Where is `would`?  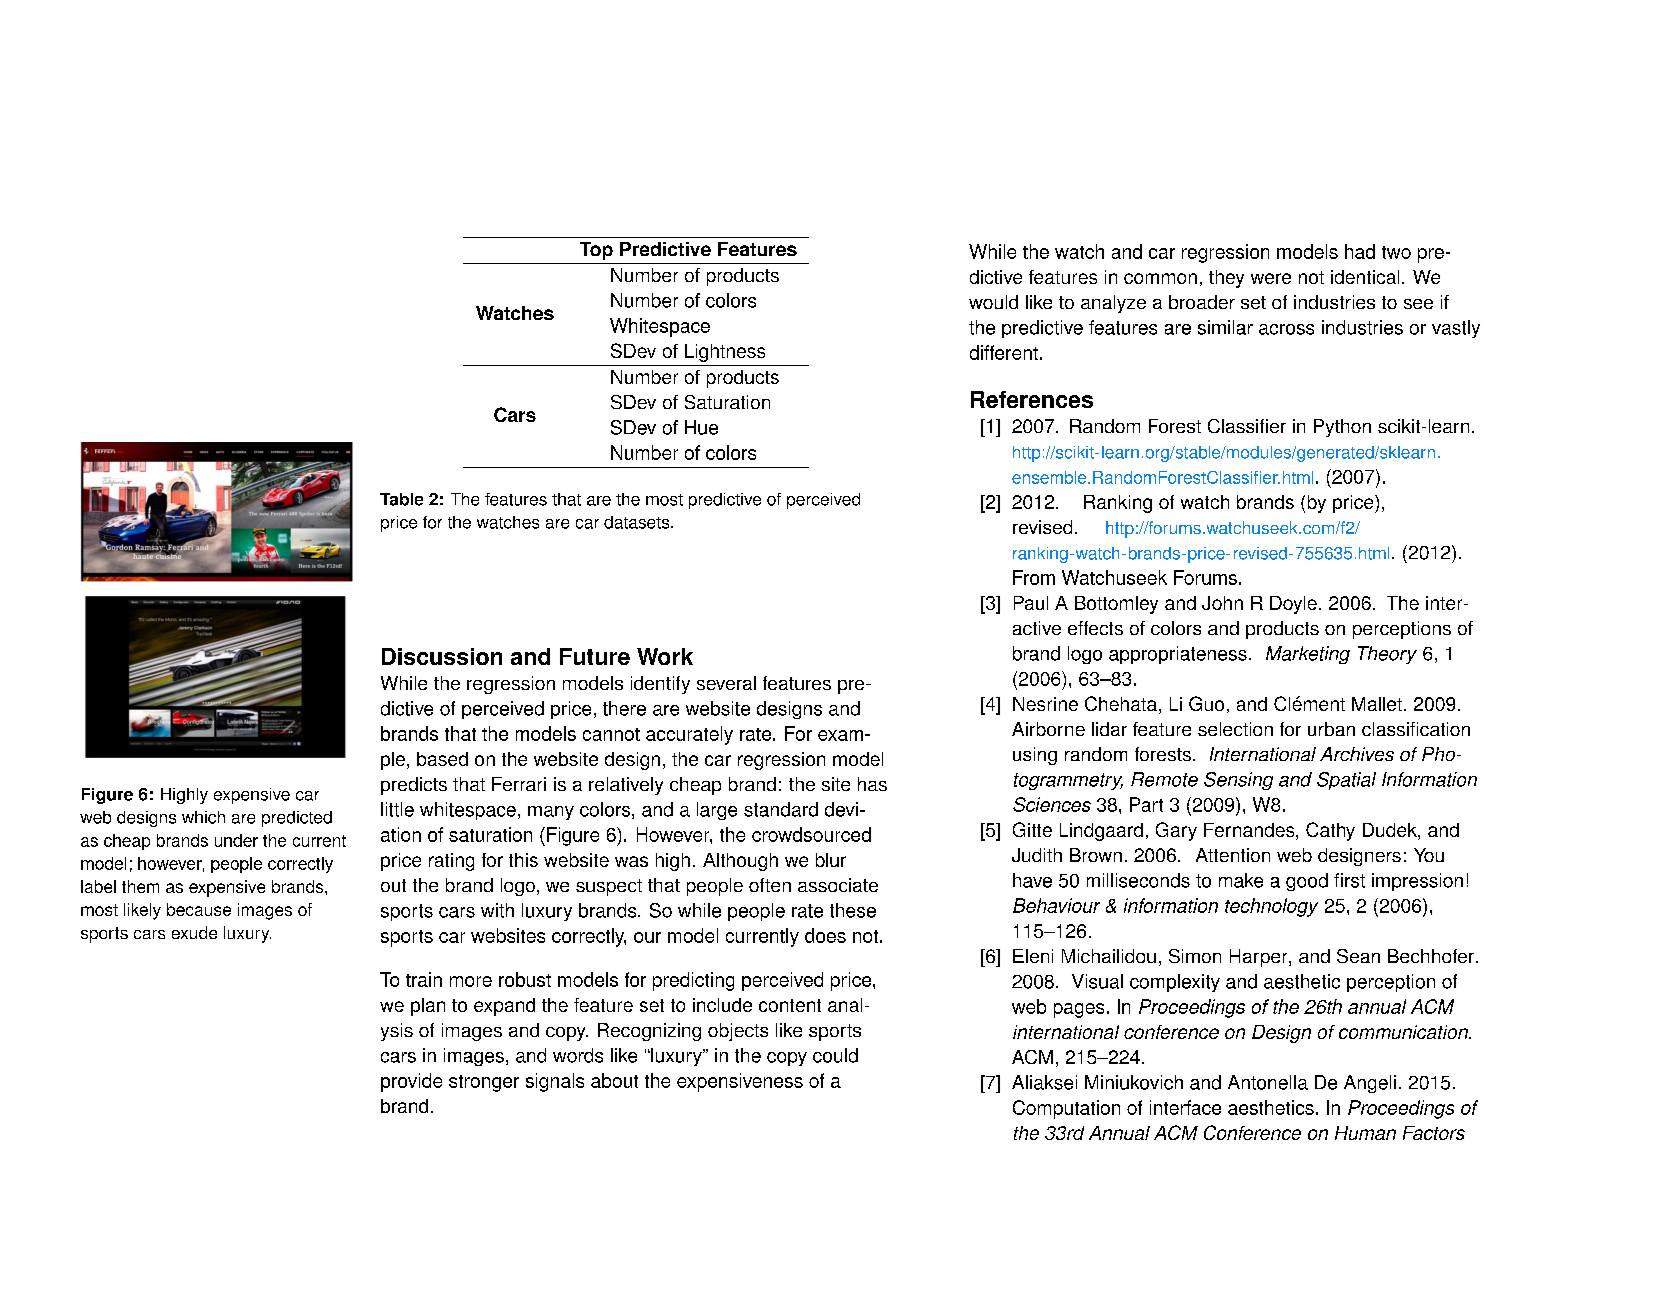
would is located at coordinates (993, 302).
